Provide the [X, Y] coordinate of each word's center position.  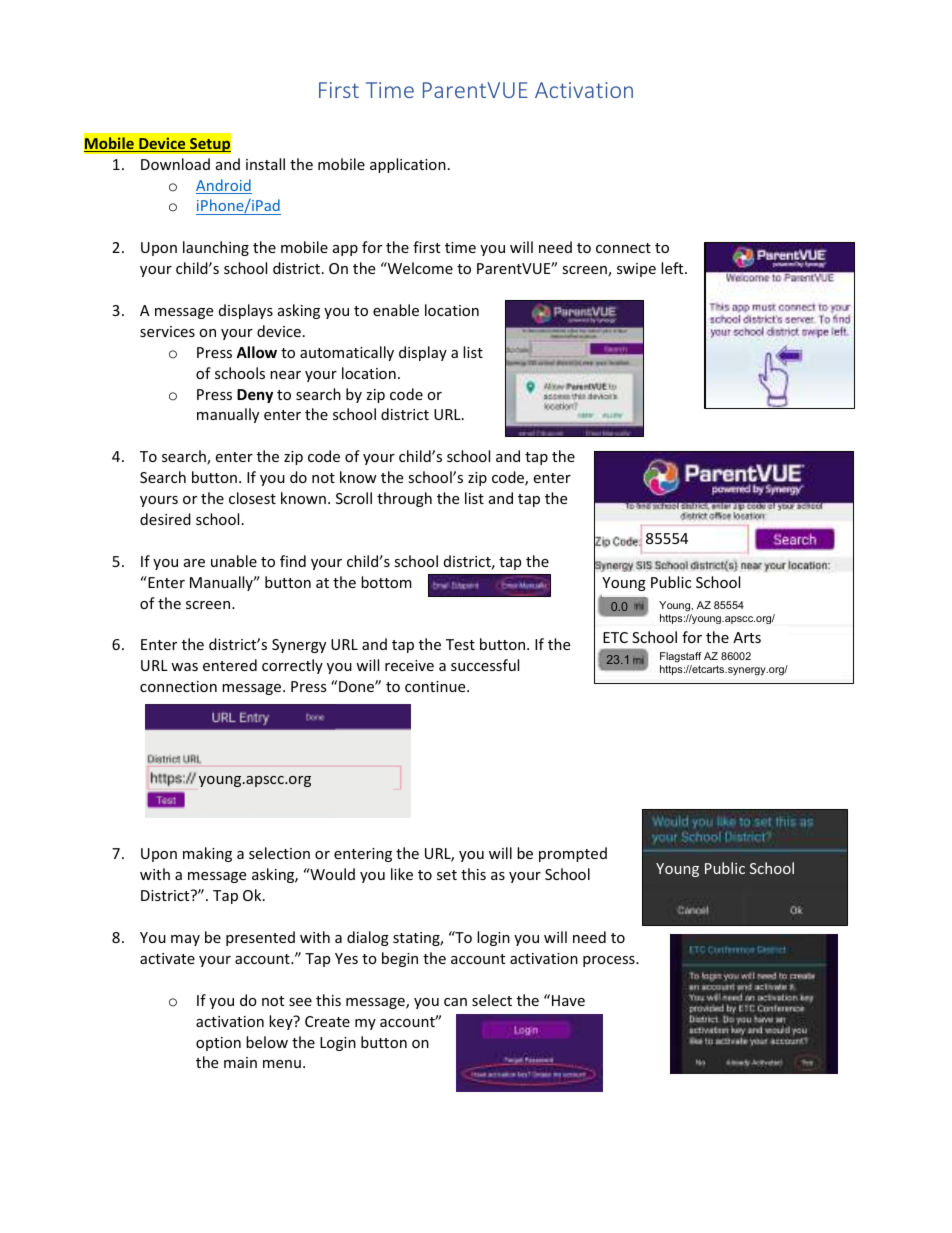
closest [252, 498]
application [408, 165]
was [184, 667]
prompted [573, 854]
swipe [636, 270]
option [218, 1044]
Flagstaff [681, 659]
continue [436, 686]
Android [224, 186]
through [404, 499]
